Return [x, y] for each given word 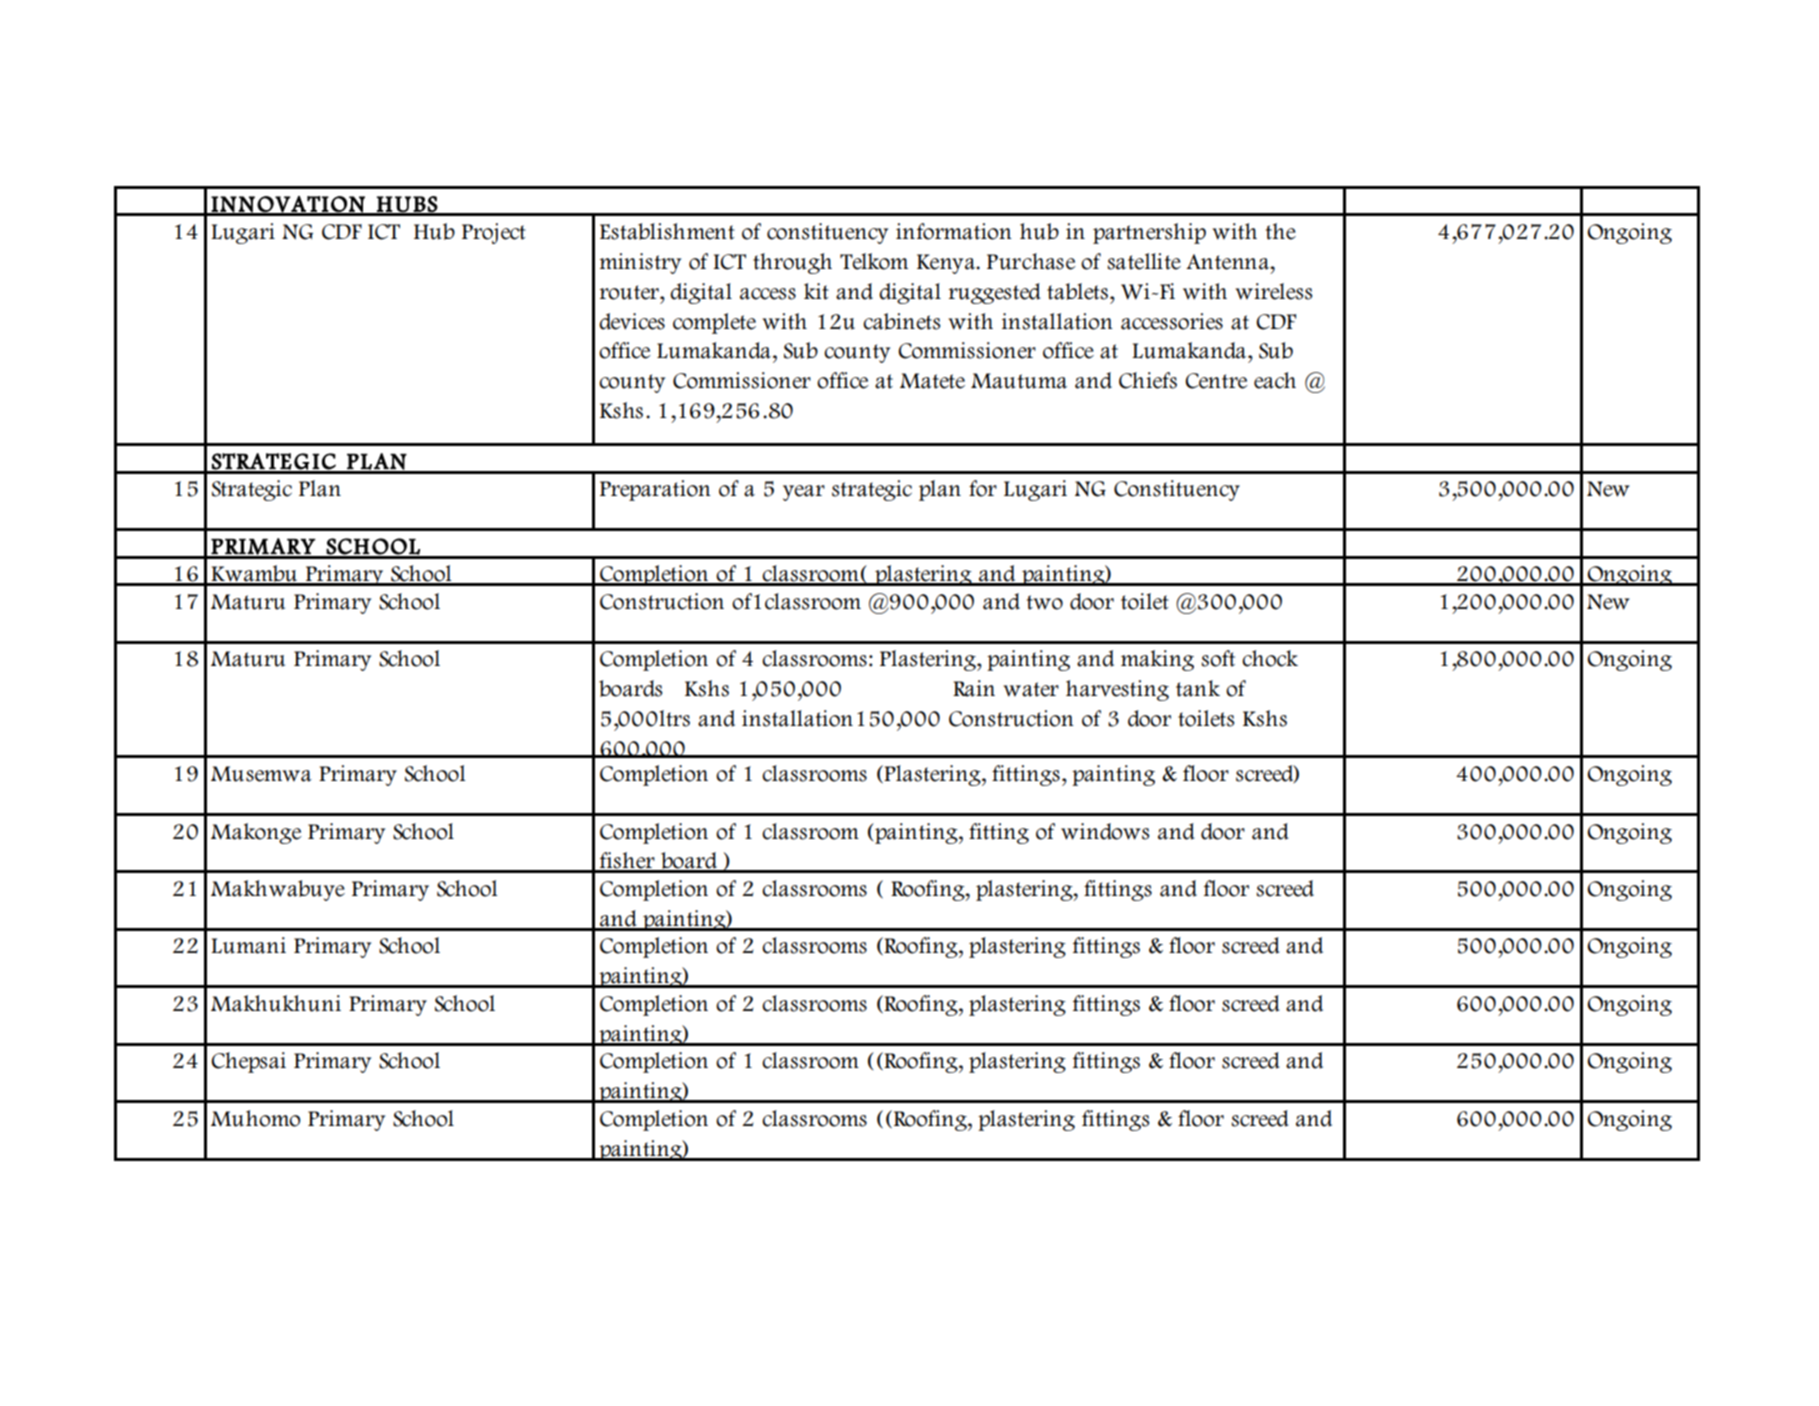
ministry [640, 263]
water [1031, 689]
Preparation [655, 490]
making [1157, 660]
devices [632, 321]
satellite [1144, 261]
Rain [974, 688]
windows [1105, 831]
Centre [1216, 381]
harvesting [1117, 690]
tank [1198, 688]
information [954, 231]
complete [714, 323]
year [804, 493]
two [1045, 602]
